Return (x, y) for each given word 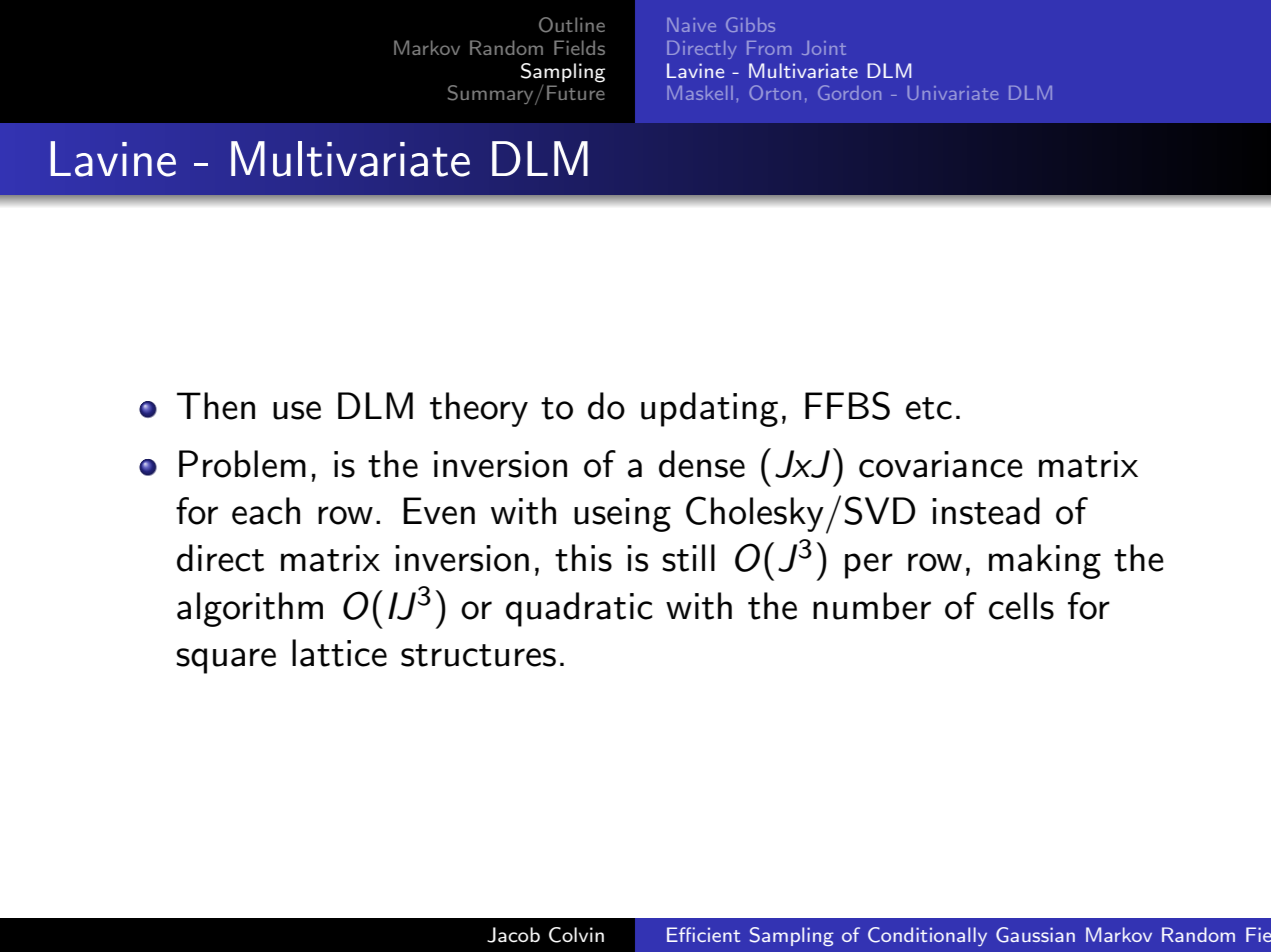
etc (929, 408)
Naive (691, 25)
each (266, 511)
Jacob (513, 935)
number (872, 606)
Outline (572, 25)
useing (622, 515)
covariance (941, 464)
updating (709, 409)
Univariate (952, 93)
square (226, 661)
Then (216, 406)
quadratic (579, 609)
